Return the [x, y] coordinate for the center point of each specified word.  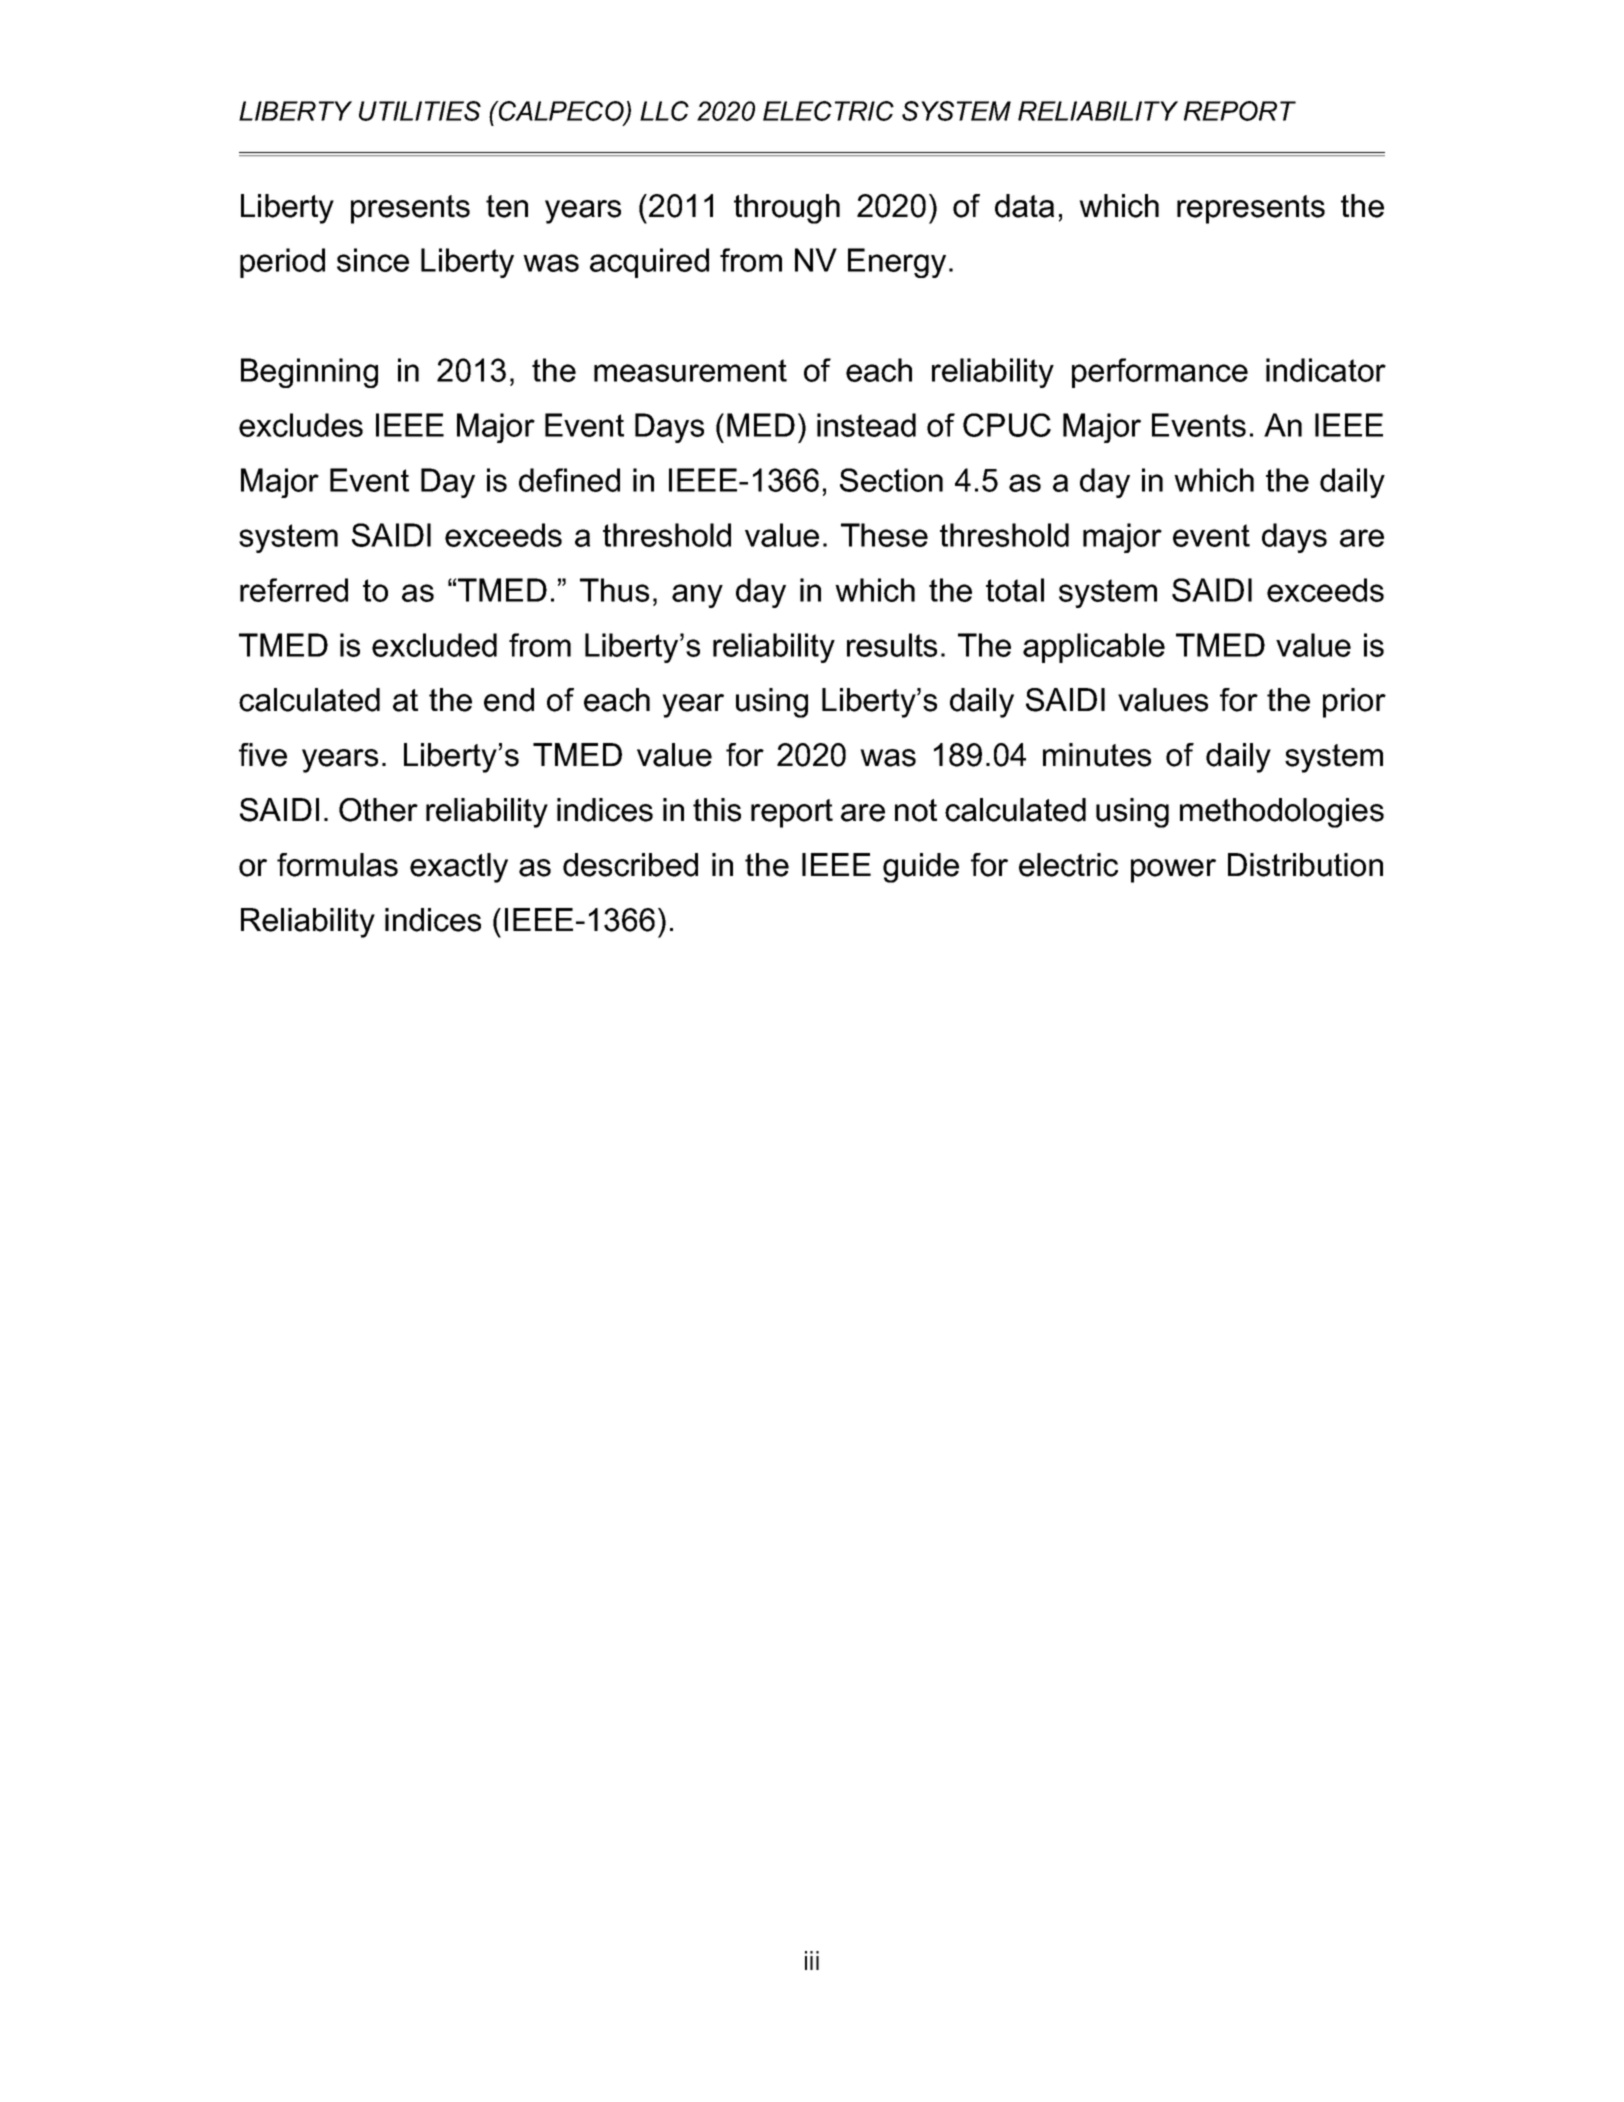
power [1173, 871]
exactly [459, 868]
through [787, 209]
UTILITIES [420, 111]
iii [812, 1960]
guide [921, 868]
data [1024, 206]
